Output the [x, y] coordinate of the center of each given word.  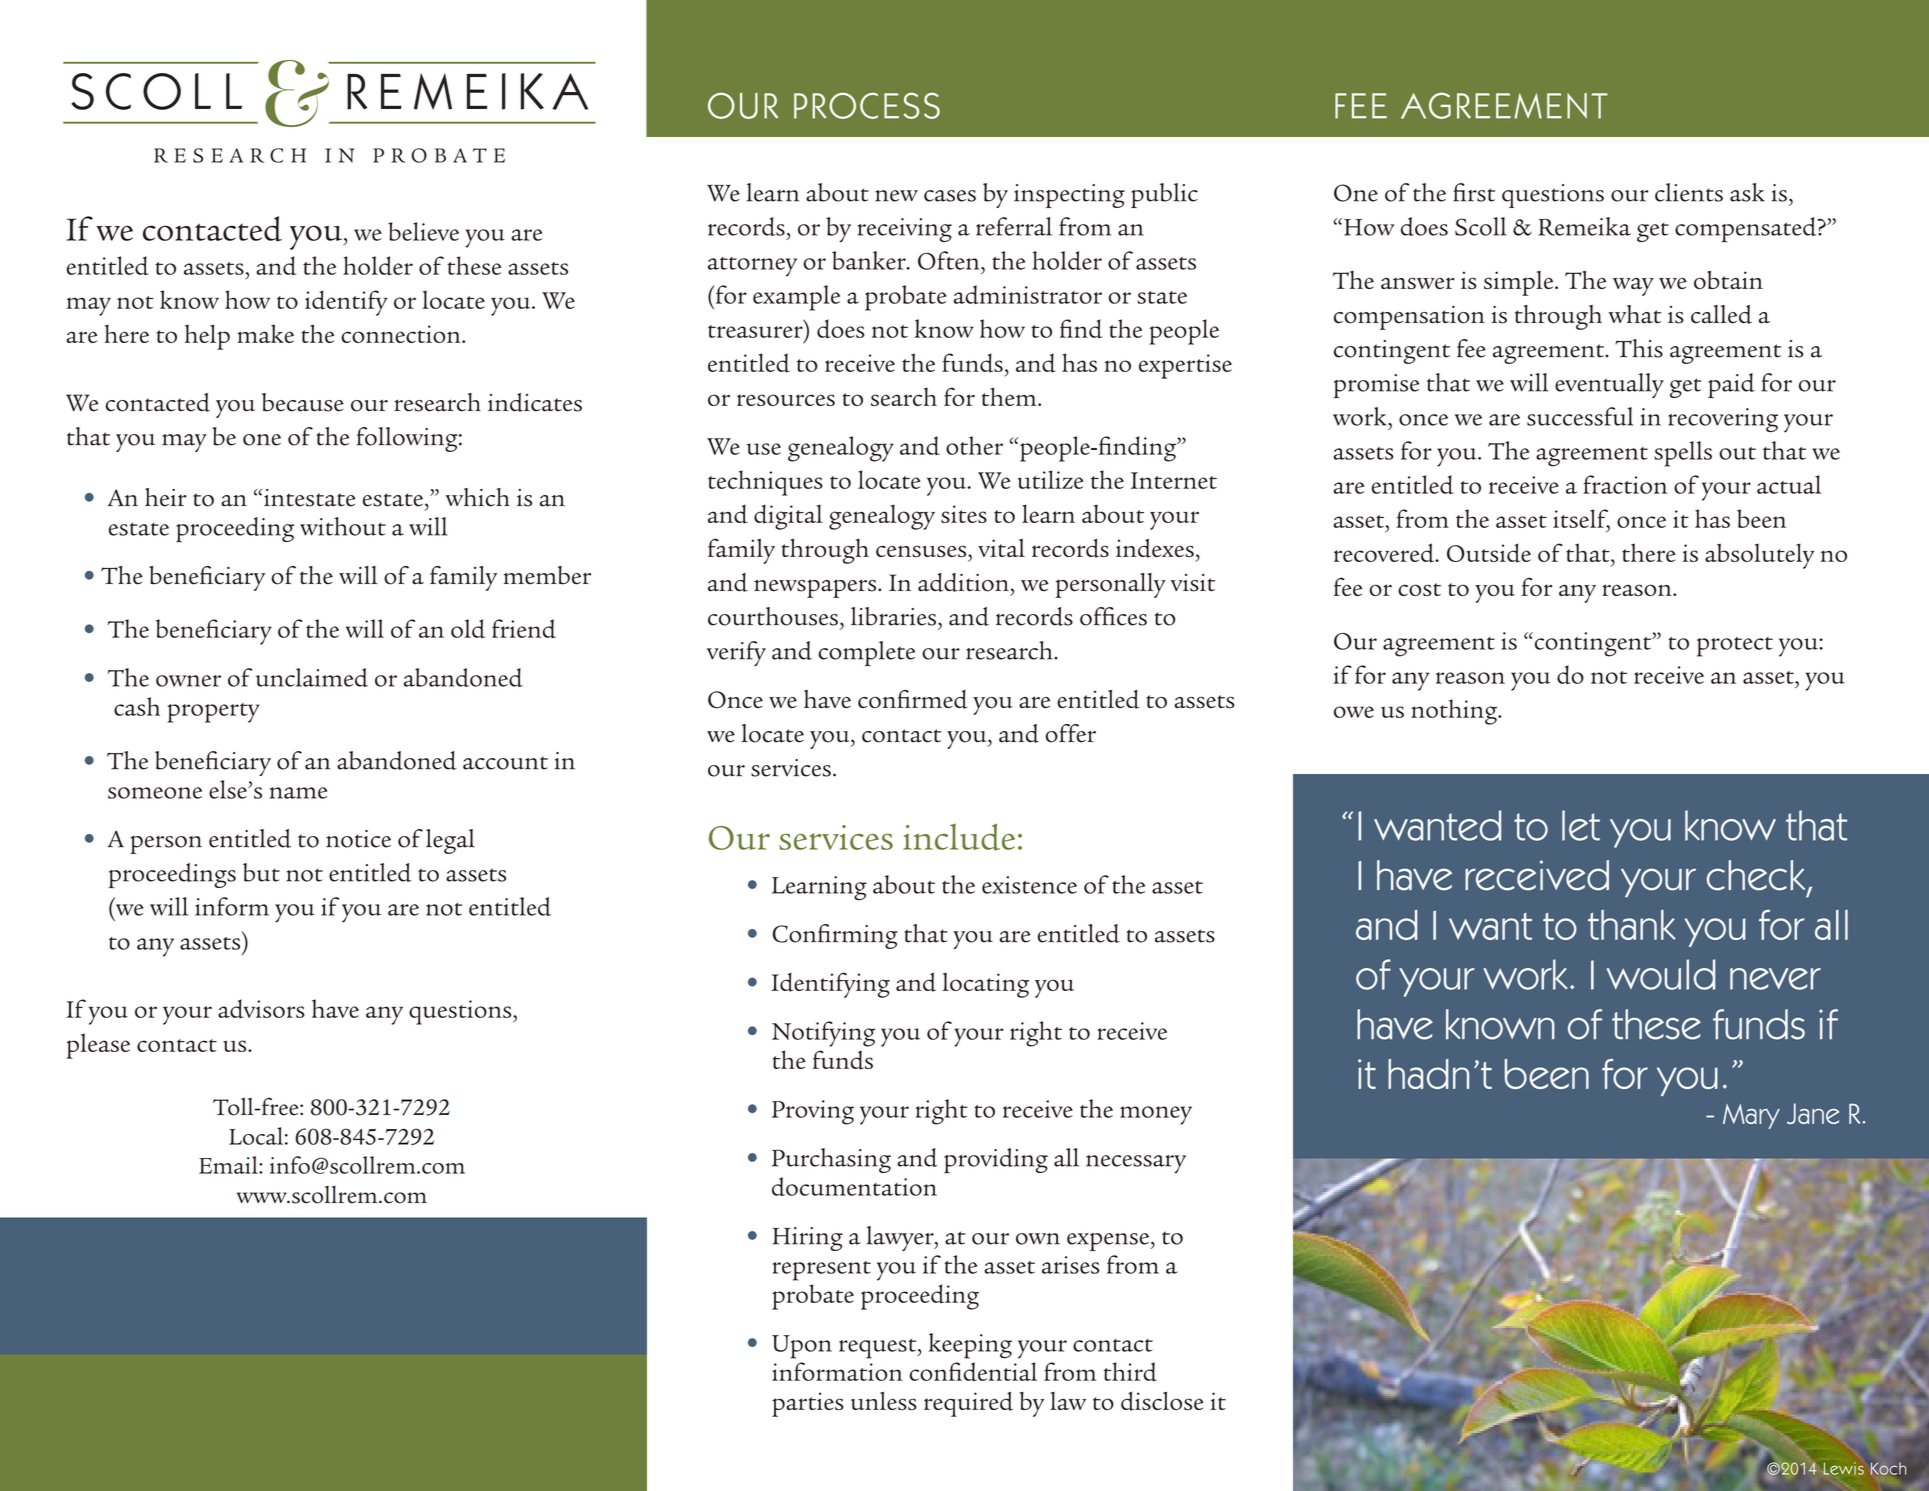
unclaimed [312, 677]
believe [423, 231]
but [261, 872]
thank [1632, 925]
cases [950, 196]
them [1010, 396]
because [303, 402]
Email [229, 1165]
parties [808, 1404]
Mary [1751, 1116]
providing [996, 1160]
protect [1735, 647]
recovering [1723, 420]
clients [1689, 192]
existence [1029, 885]
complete [866, 653]
